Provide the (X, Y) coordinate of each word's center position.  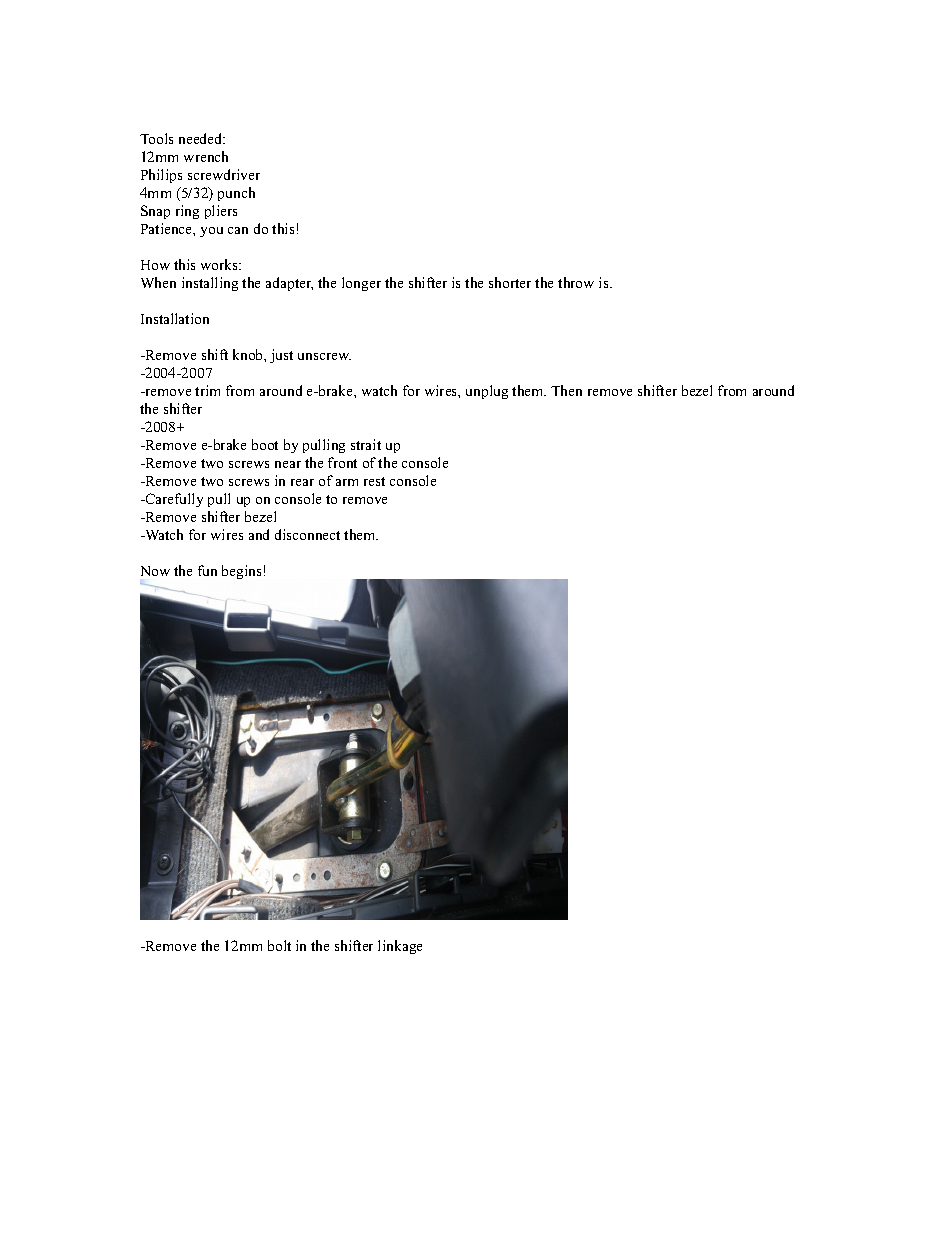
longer (361, 284)
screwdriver (224, 174)
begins (241, 572)
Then (566, 390)
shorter (510, 282)
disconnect (307, 534)
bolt (279, 945)
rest (374, 481)
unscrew (324, 356)
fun (207, 570)
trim (207, 390)
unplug (487, 392)
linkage (400, 947)
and (259, 534)
